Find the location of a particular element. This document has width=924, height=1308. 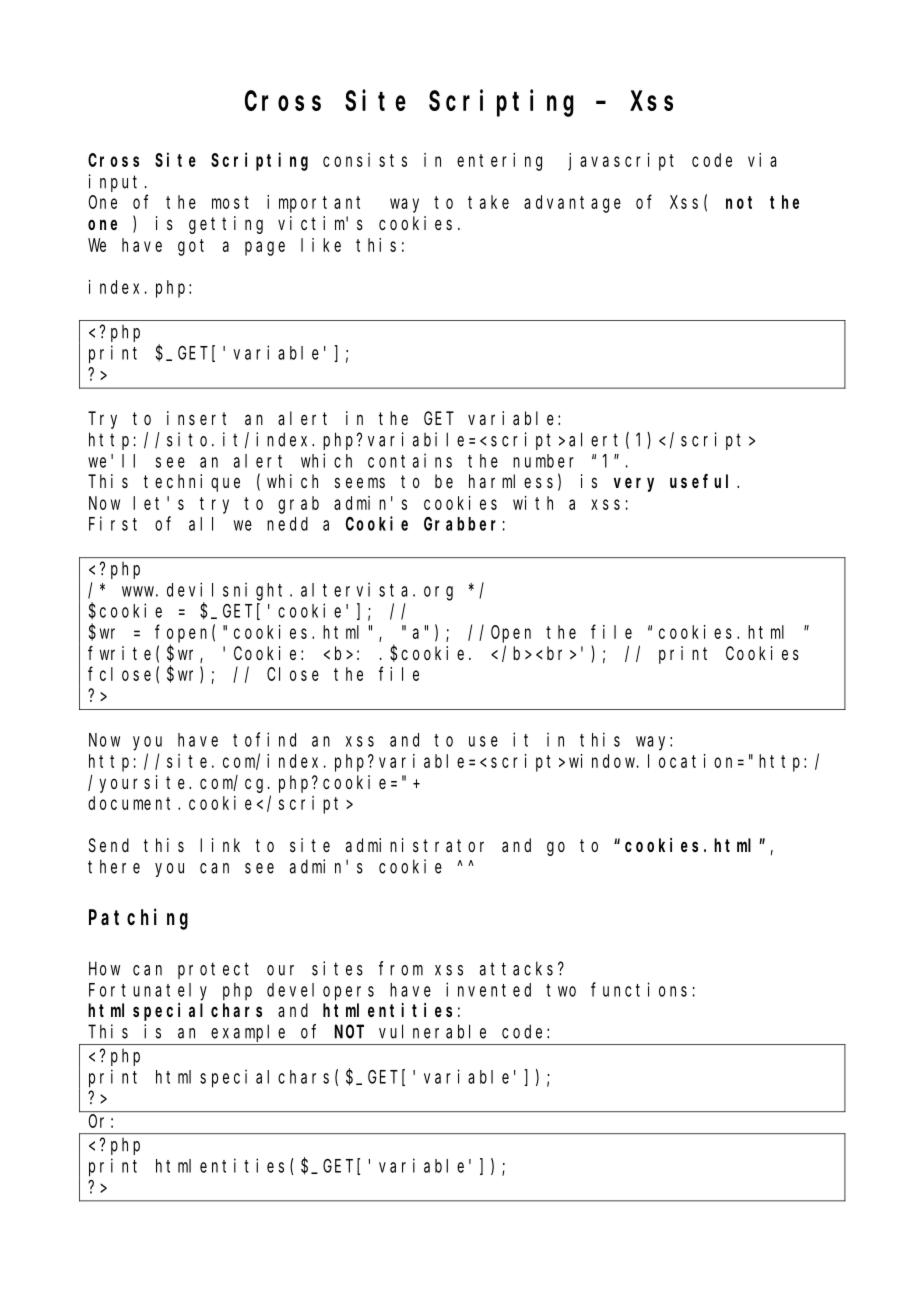

developers is located at coordinates (320, 992).
